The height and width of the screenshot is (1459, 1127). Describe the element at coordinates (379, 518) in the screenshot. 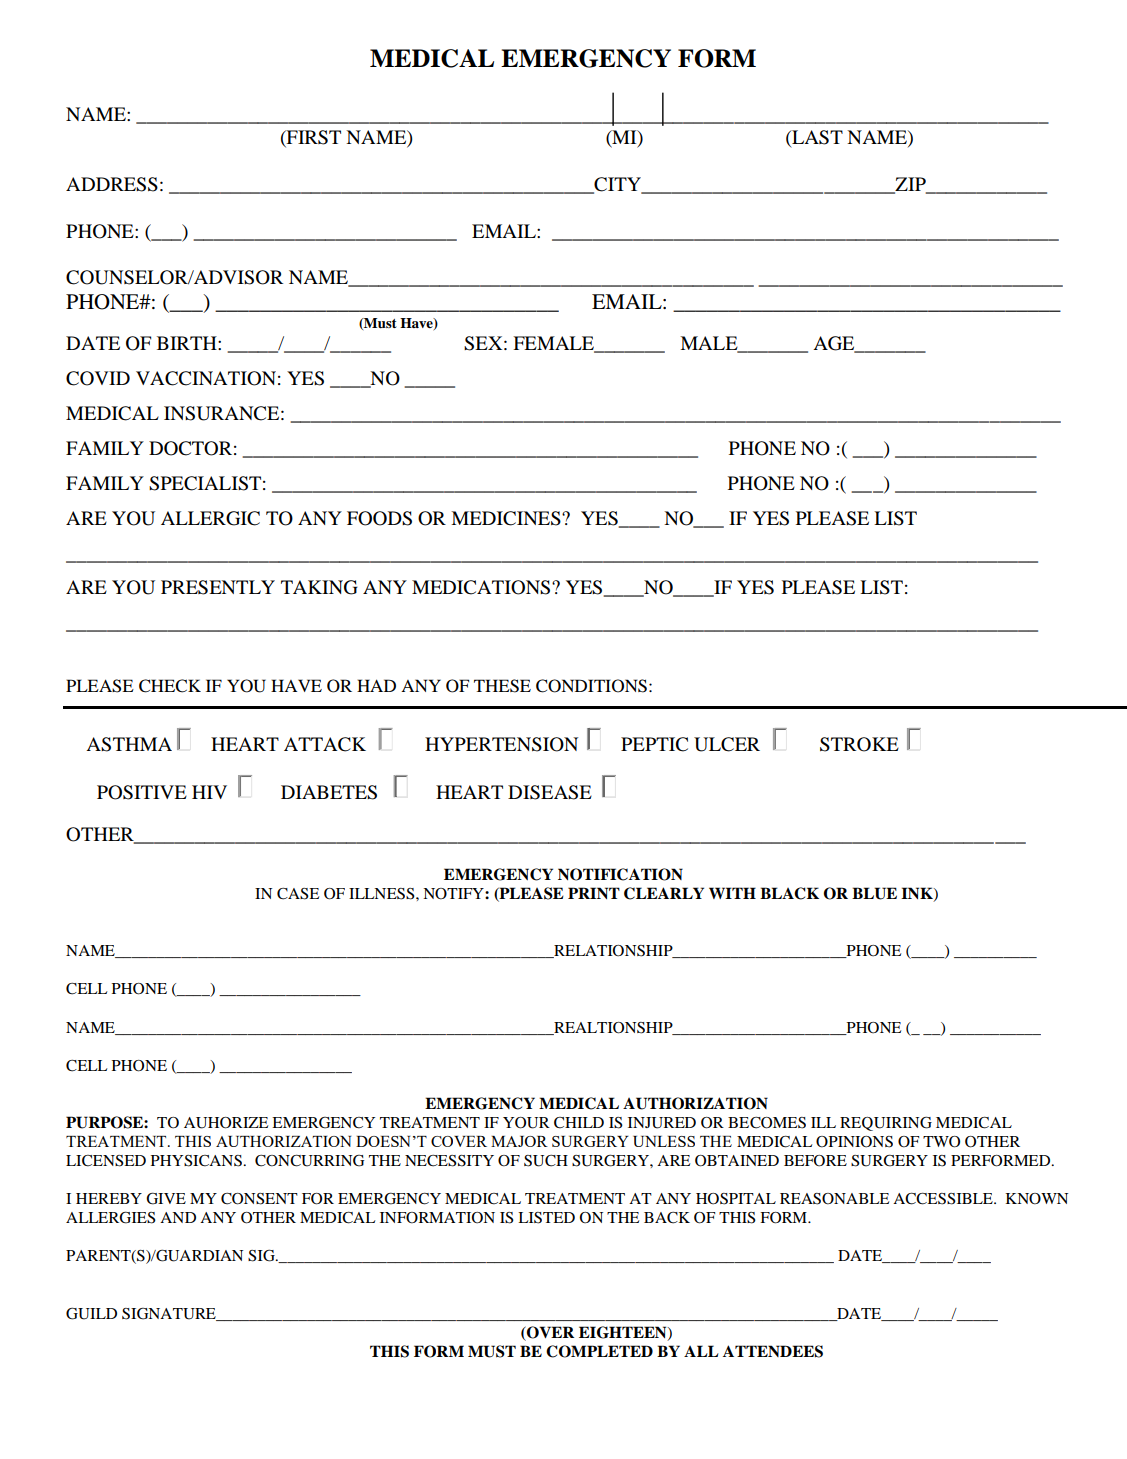

I see `FOODS` at that location.
